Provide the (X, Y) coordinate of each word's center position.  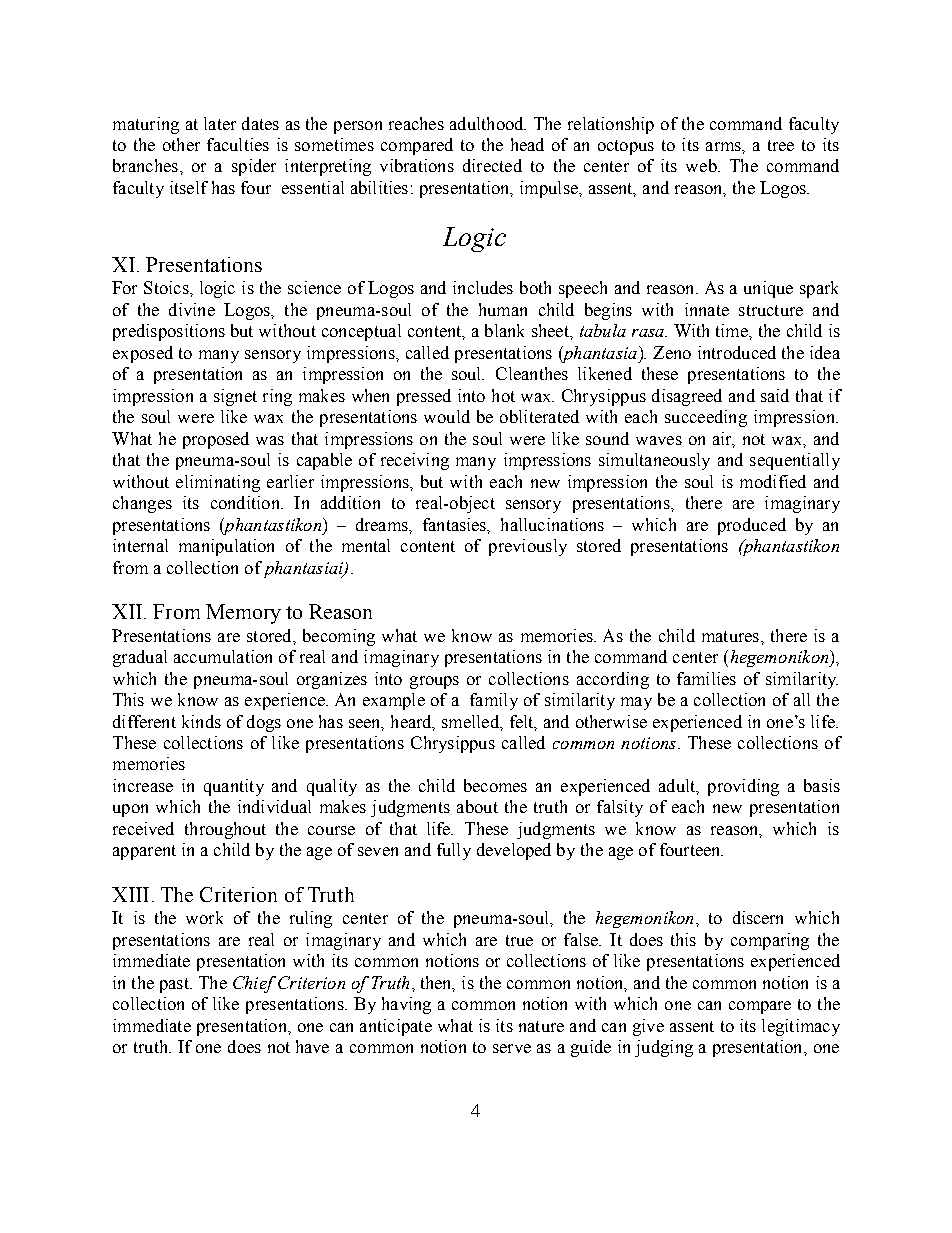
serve (512, 1048)
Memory (243, 614)
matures (732, 636)
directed (492, 165)
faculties (238, 144)
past (175, 985)
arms (724, 146)
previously (528, 547)
